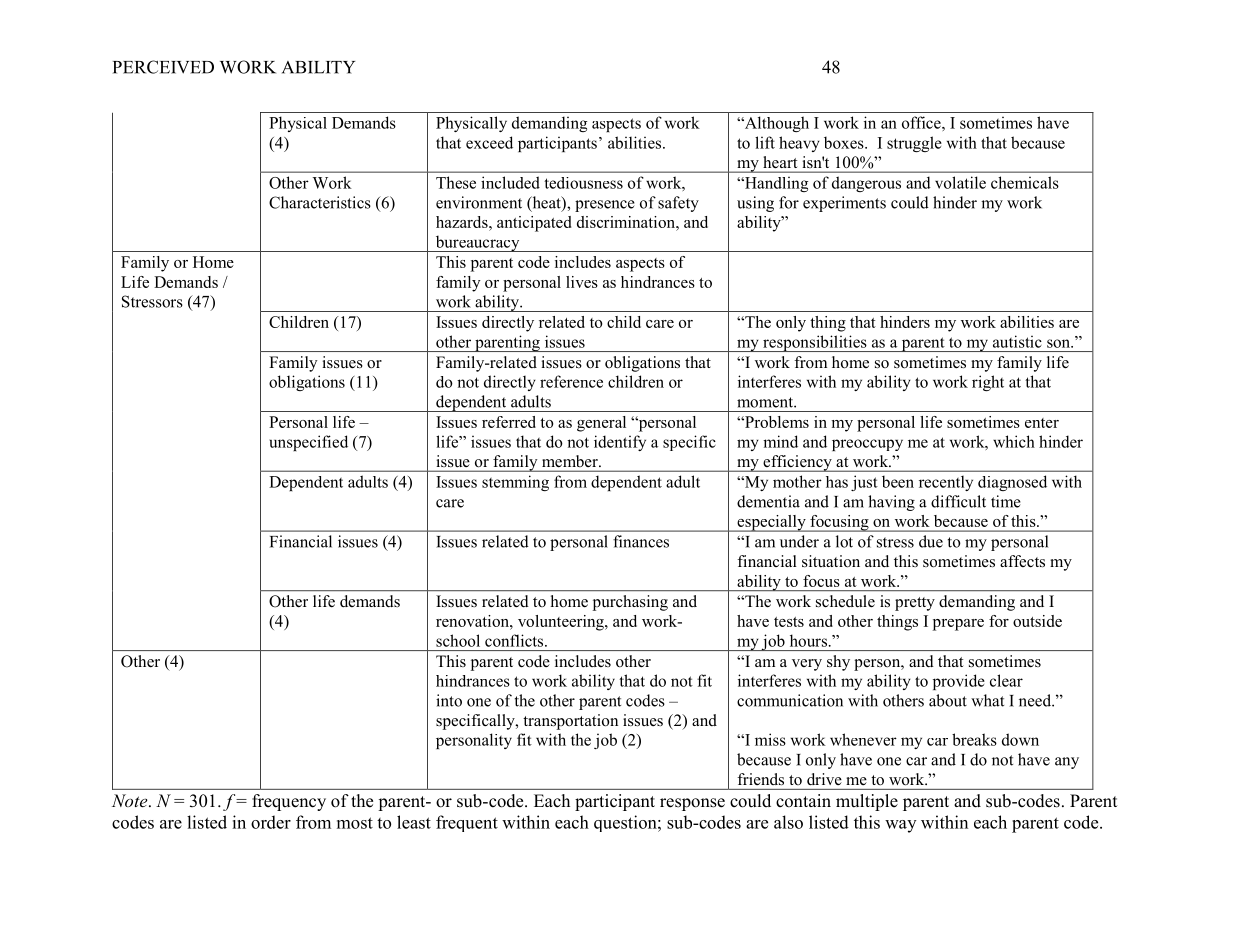 This document has width=1233, height=952. I want to click on volunteering, so click(562, 623).
